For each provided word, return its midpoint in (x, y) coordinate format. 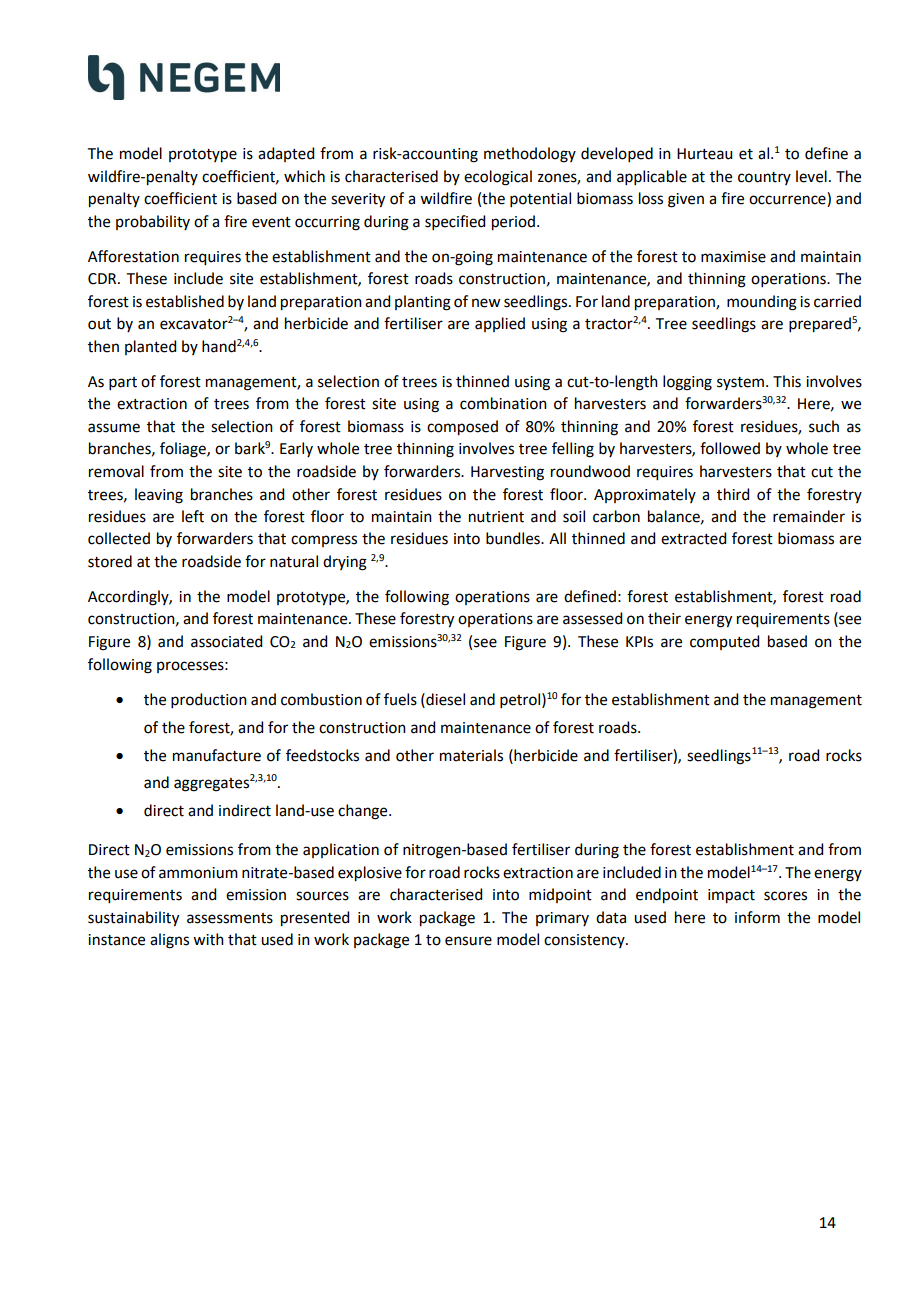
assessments (230, 918)
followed (730, 448)
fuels (400, 699)
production (209, 700)
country (764, 178)
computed (724, 642)
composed (462, 428)
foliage (184, 450)
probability (153, 222)
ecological (498, 178)
